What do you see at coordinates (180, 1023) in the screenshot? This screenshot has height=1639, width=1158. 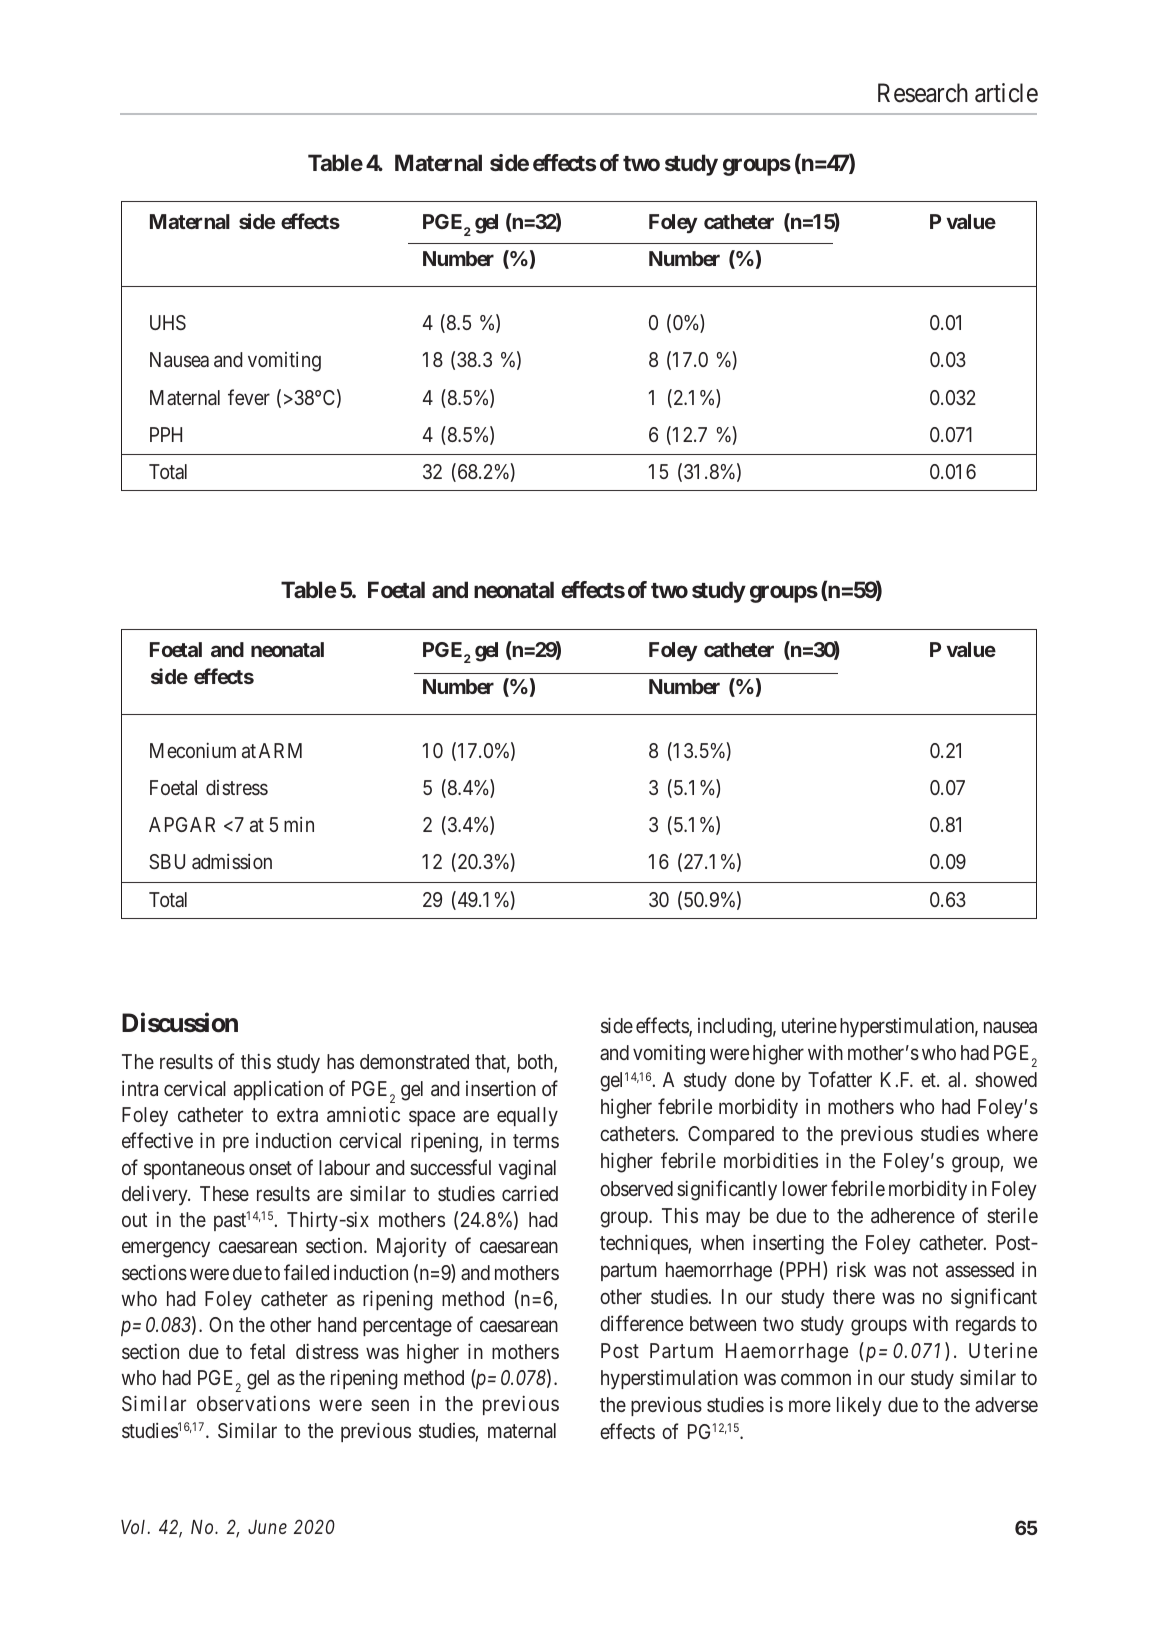 I see `Discussion` at bounding box center [180, 1023].
